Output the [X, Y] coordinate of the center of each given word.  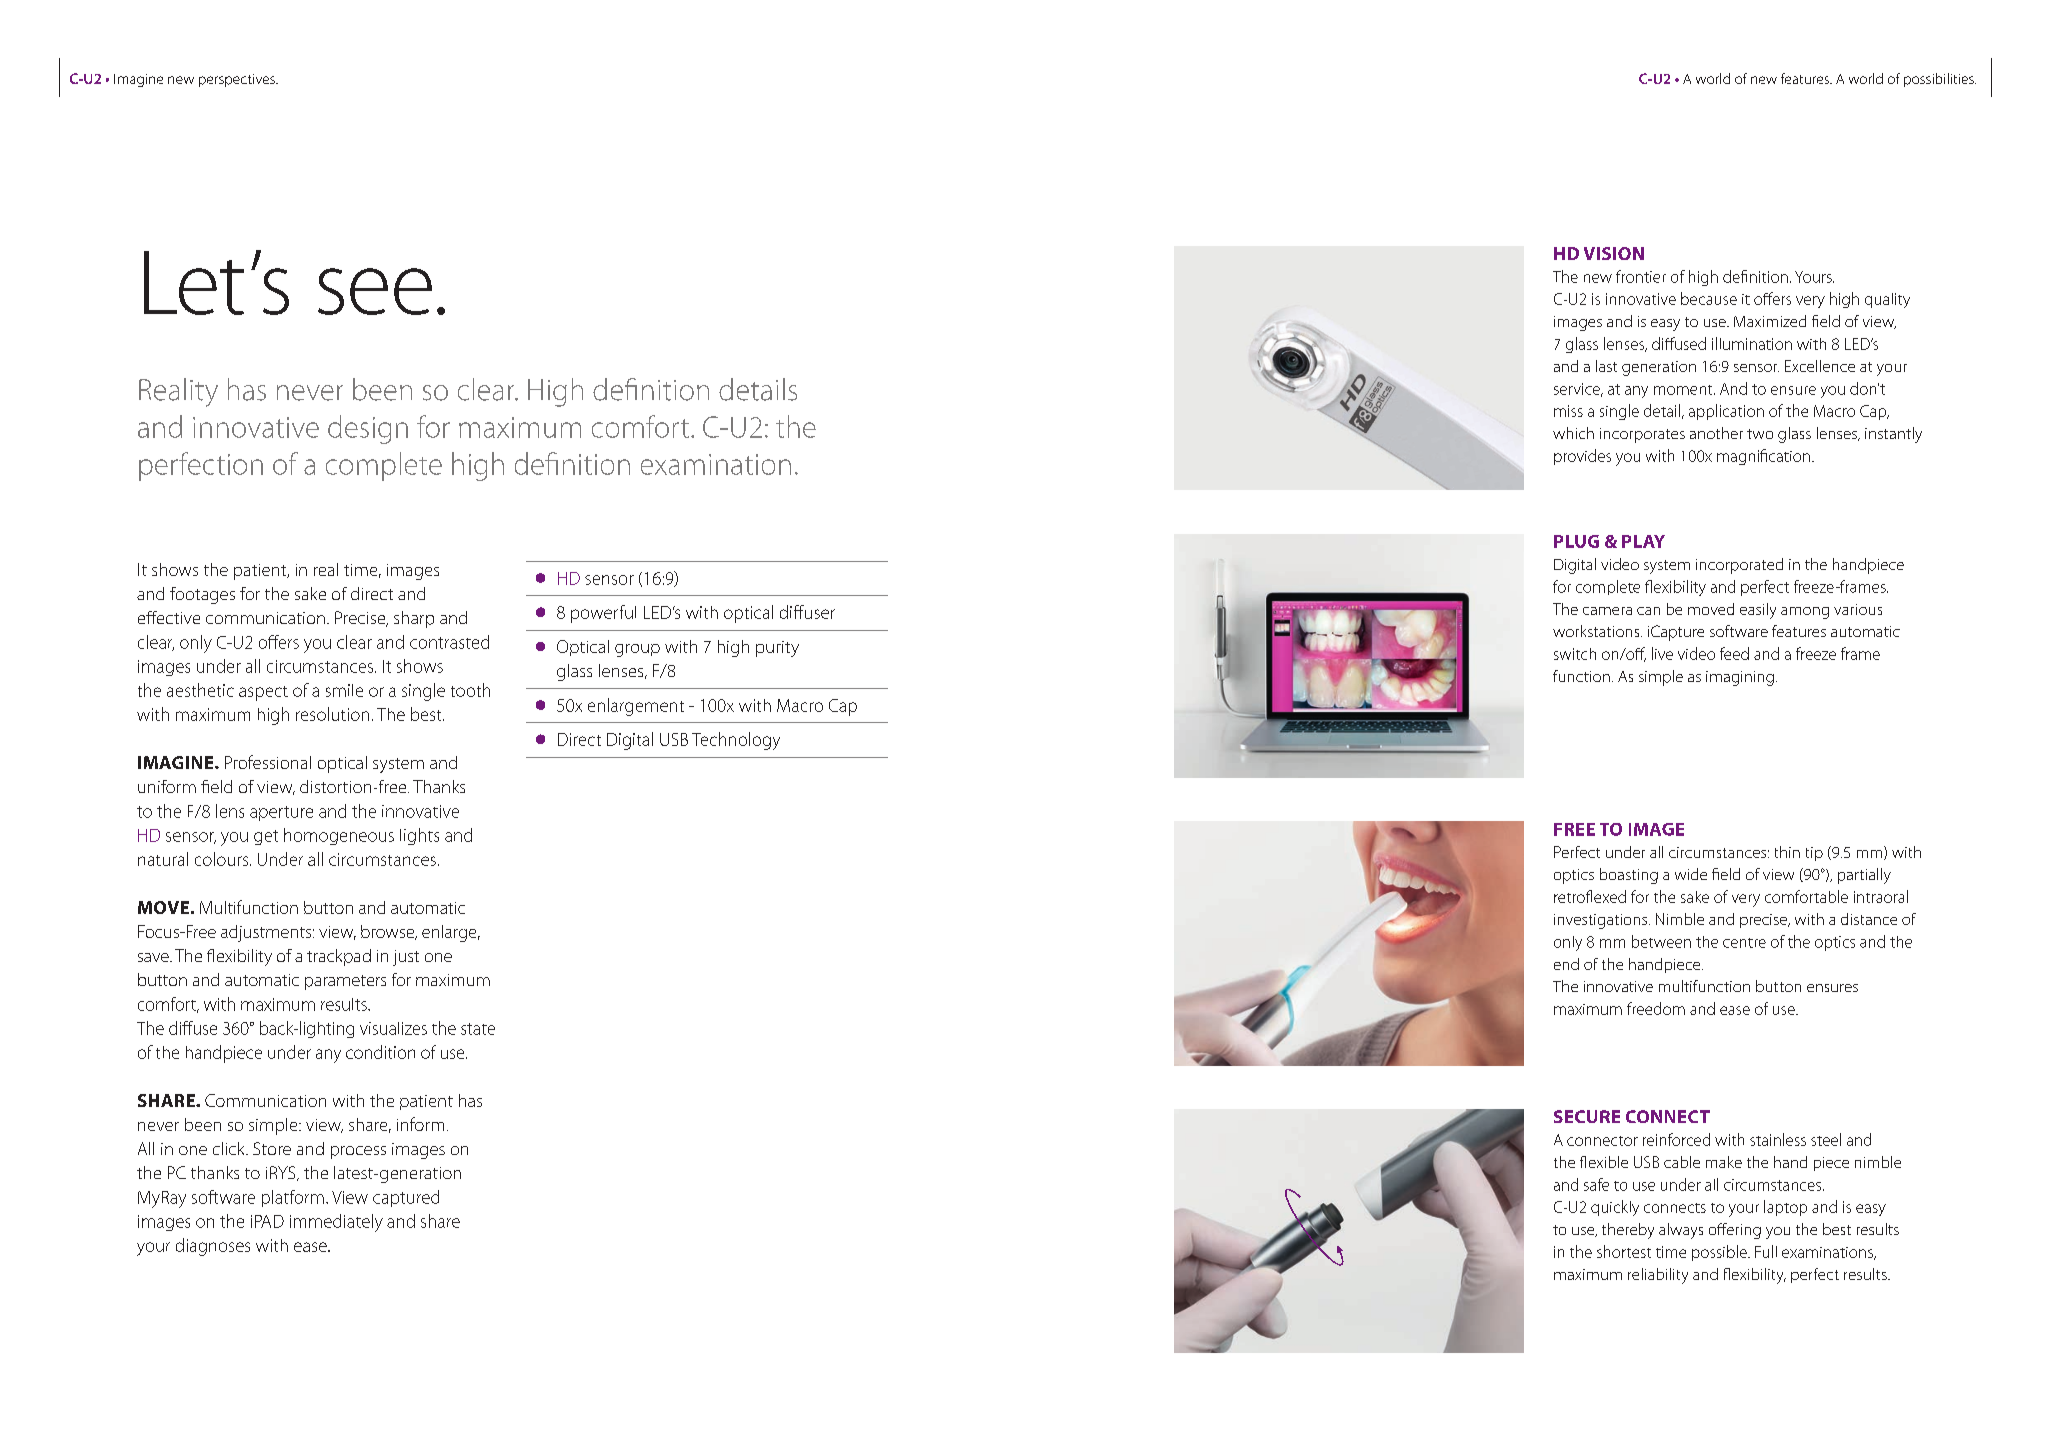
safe [1596, 1184]
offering [1735, 1231]
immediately [336, 1223]
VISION [1614, 253]
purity [777, 649]
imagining [1740, 678]
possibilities [1940, 80]
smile [344, 690]
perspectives [238, 80]
